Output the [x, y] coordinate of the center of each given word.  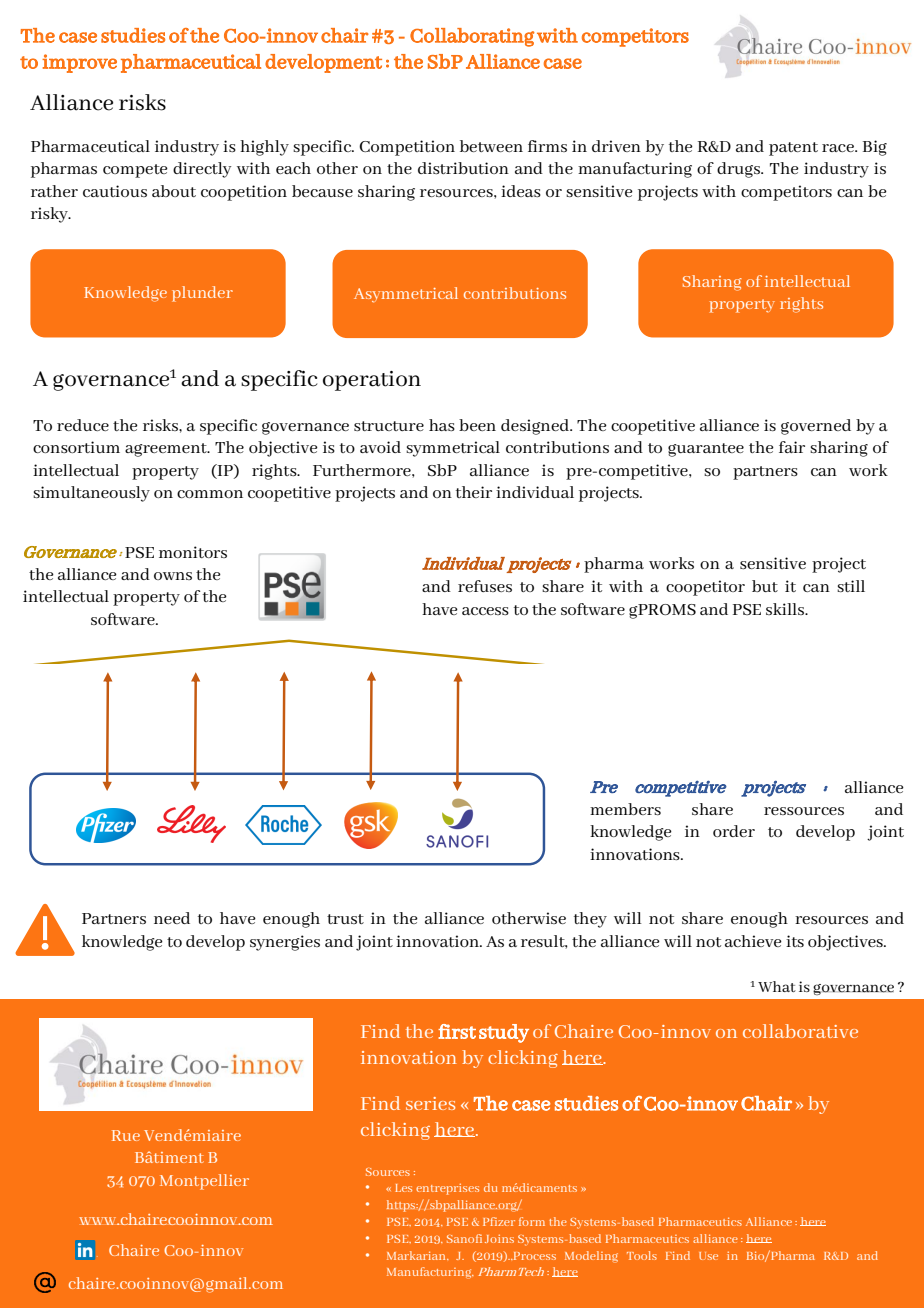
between [491, 146]
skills [786, 609]
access [485, 611]
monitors [193, 552]
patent [793, 149]
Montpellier [204, 1182]
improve [79, 63]
